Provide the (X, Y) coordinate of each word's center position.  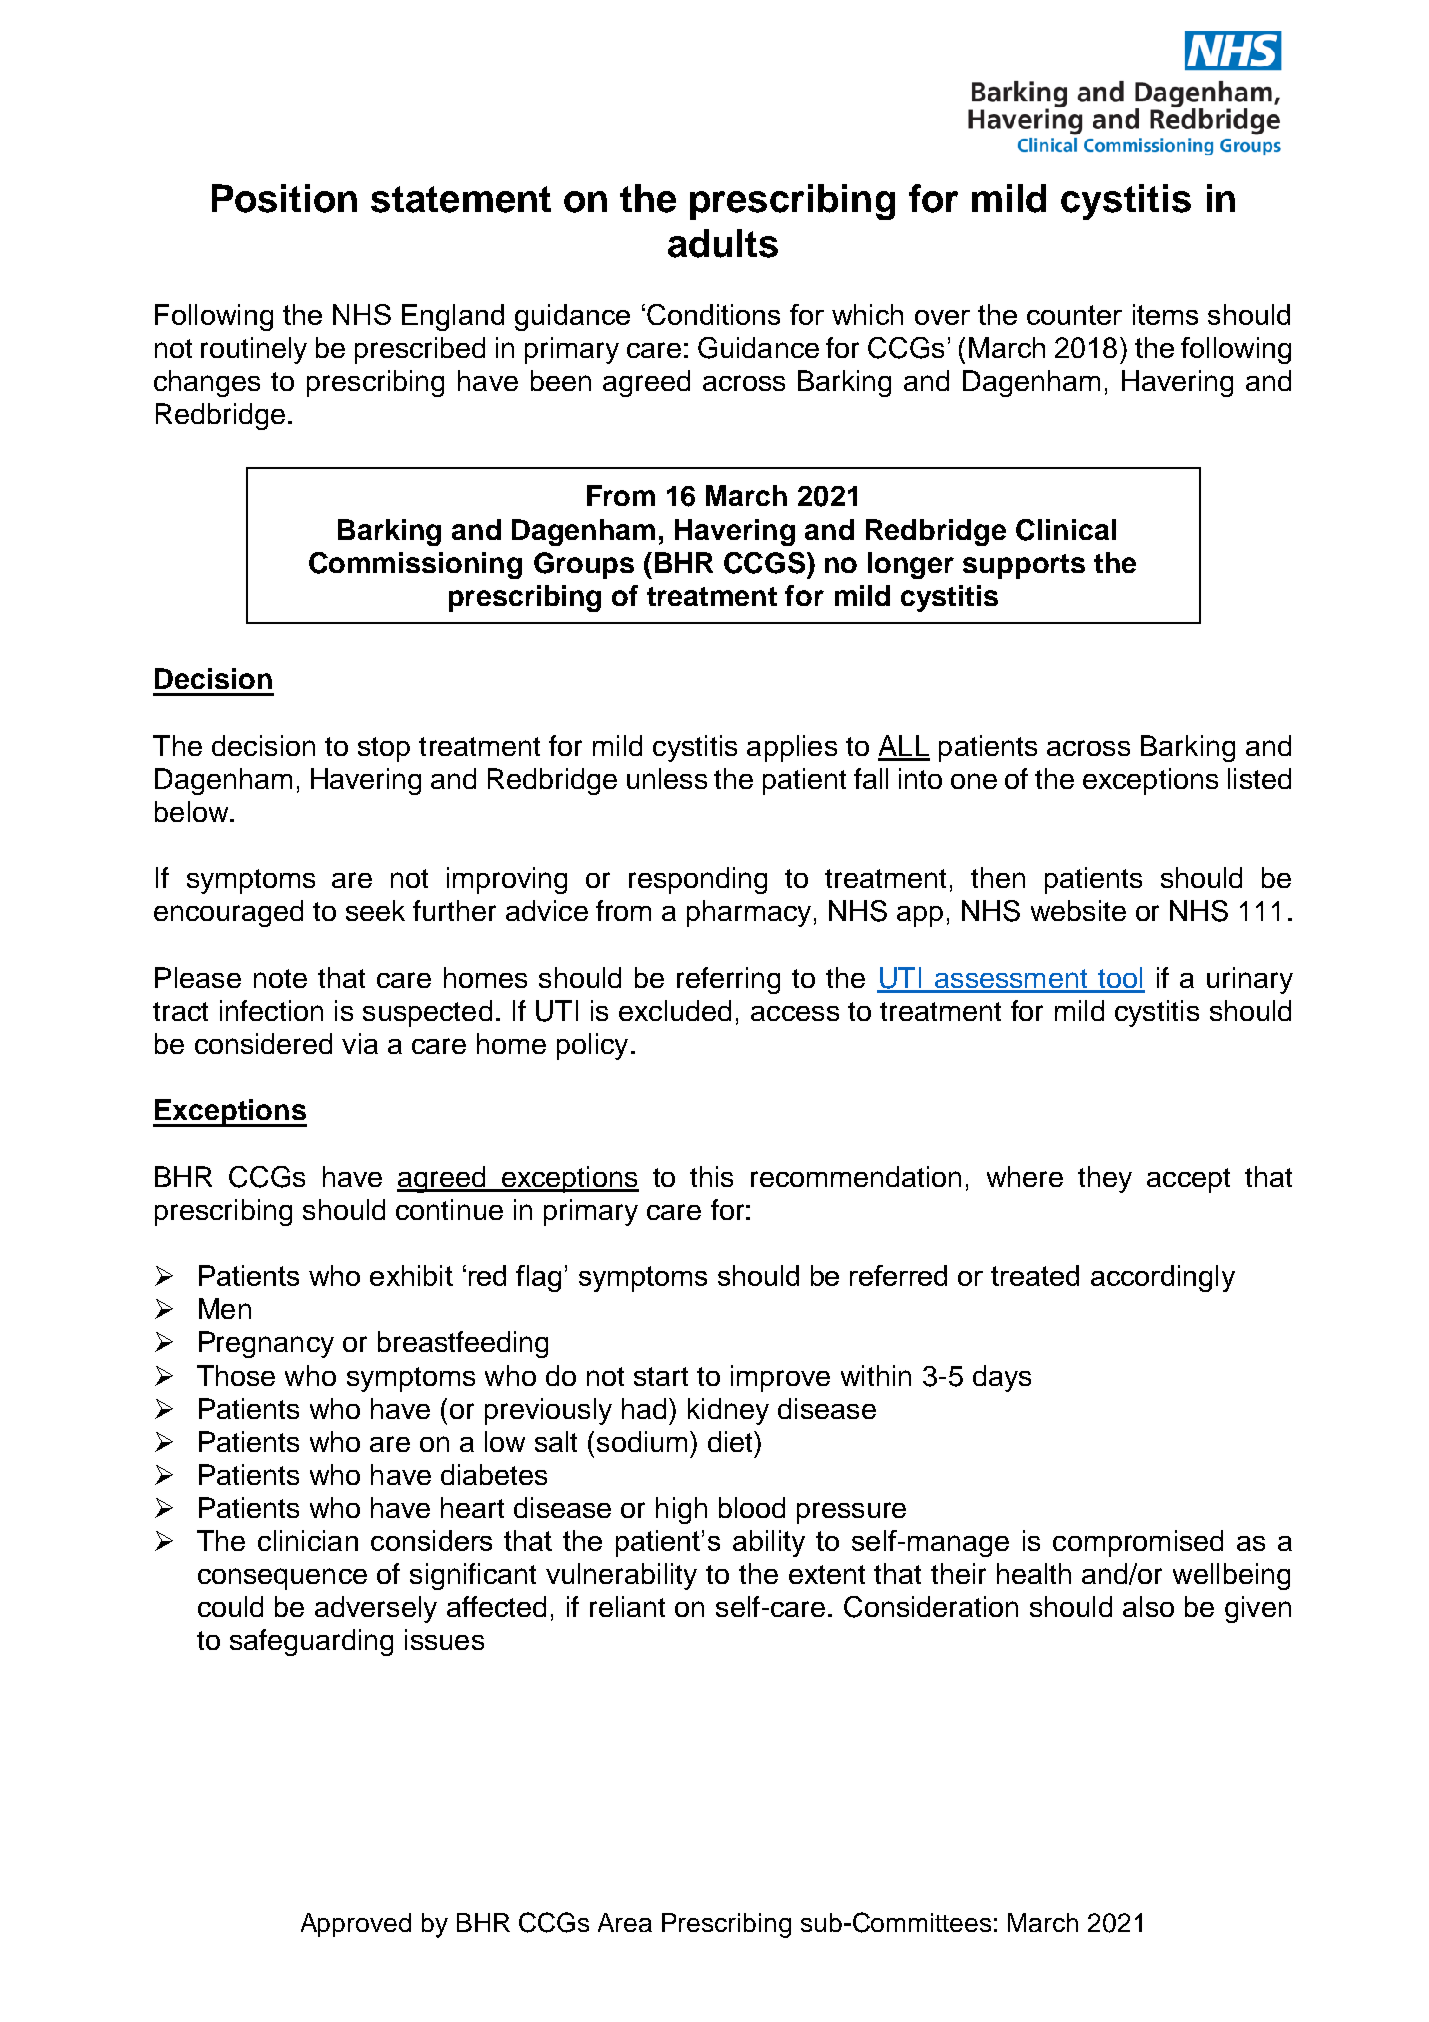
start (661, 1376)
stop (384, 749)
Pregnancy (266, 1344)
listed (1259, 778)
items (1165, 314)
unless (667, 778)
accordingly (1163, 1278)
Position (284, 198)
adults (723, 243)
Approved (356, 1925)
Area (625, 1922)
